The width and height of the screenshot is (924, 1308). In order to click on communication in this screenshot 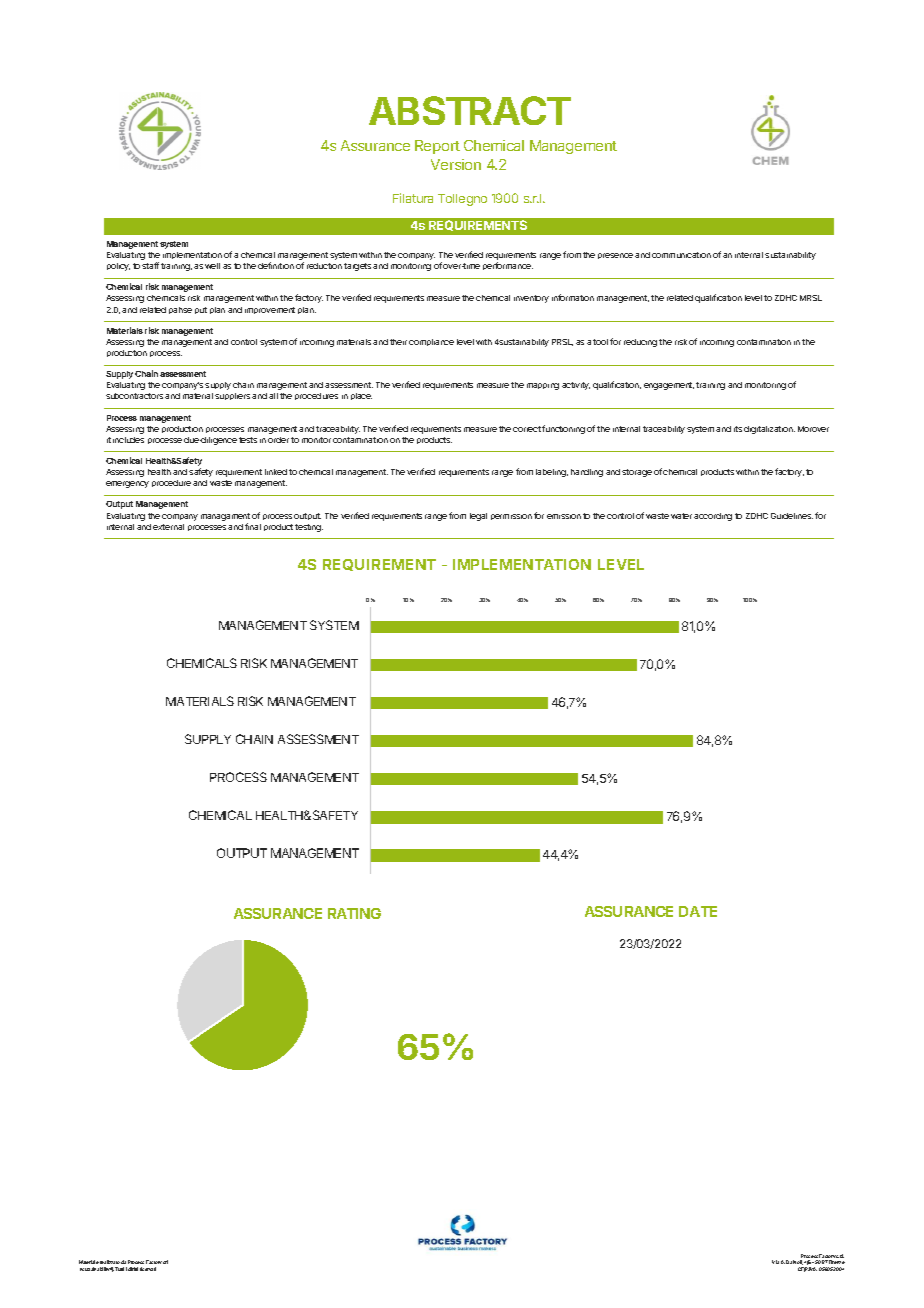, I will do `click(681, 255)`.
